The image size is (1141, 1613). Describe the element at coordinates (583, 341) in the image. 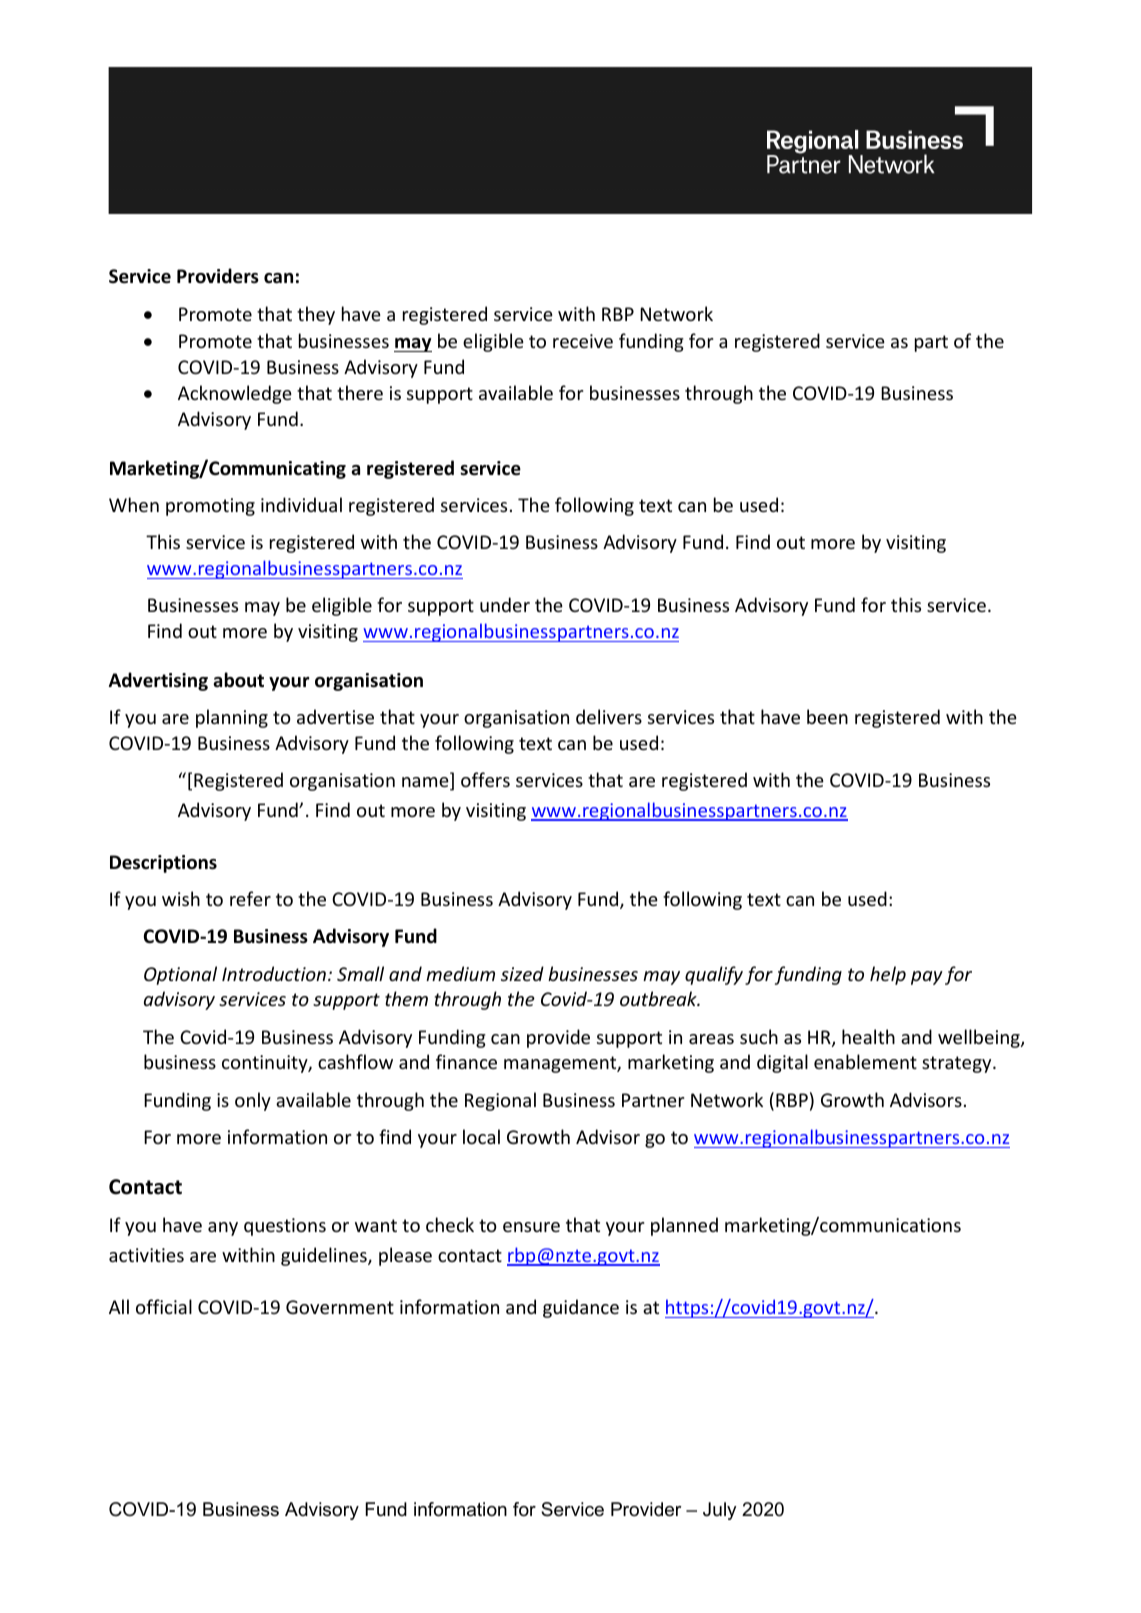

I see `receive` at that location.
